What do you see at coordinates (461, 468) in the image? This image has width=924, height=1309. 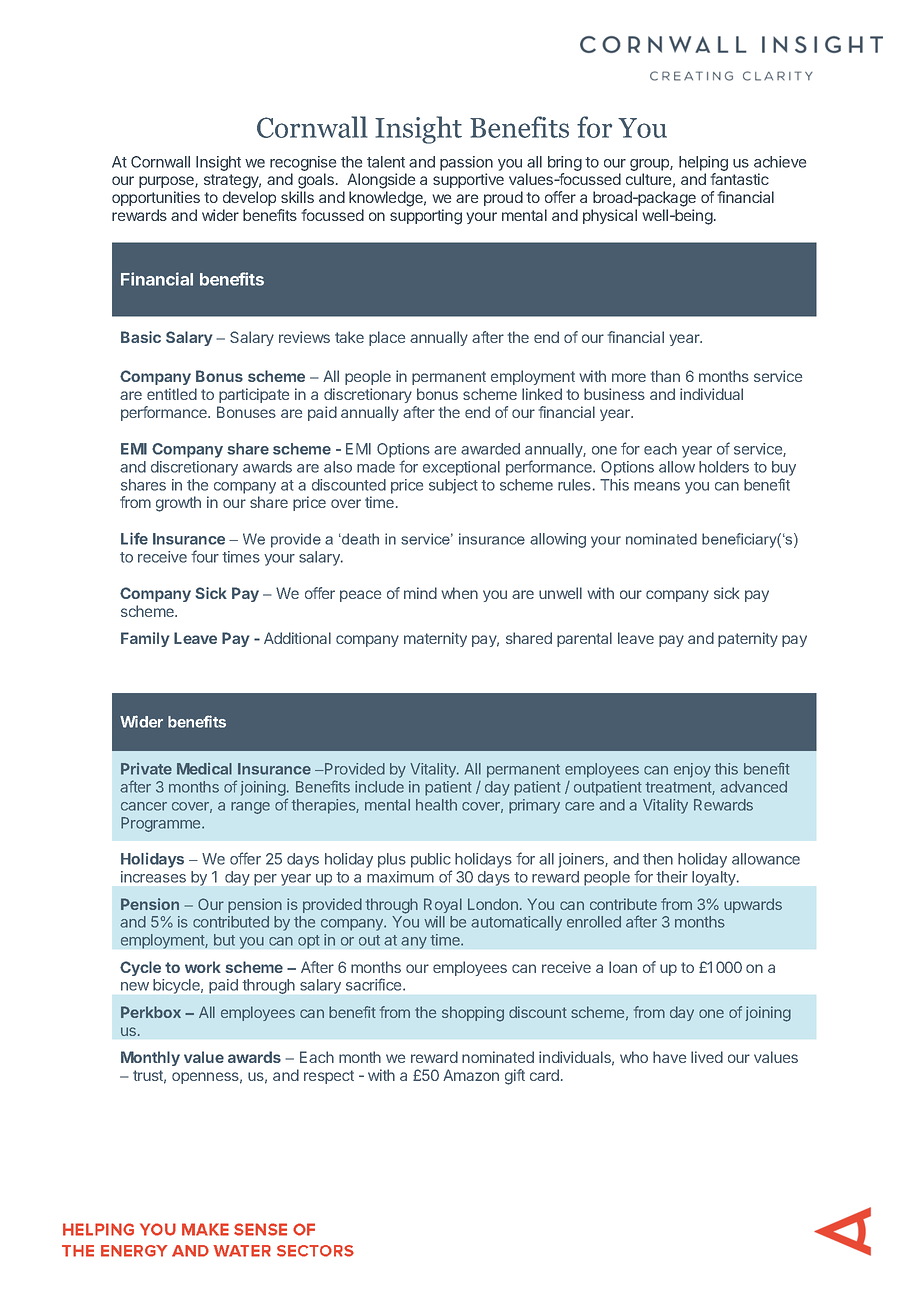 I see `exceptional` at bounding box center [461, 468].
